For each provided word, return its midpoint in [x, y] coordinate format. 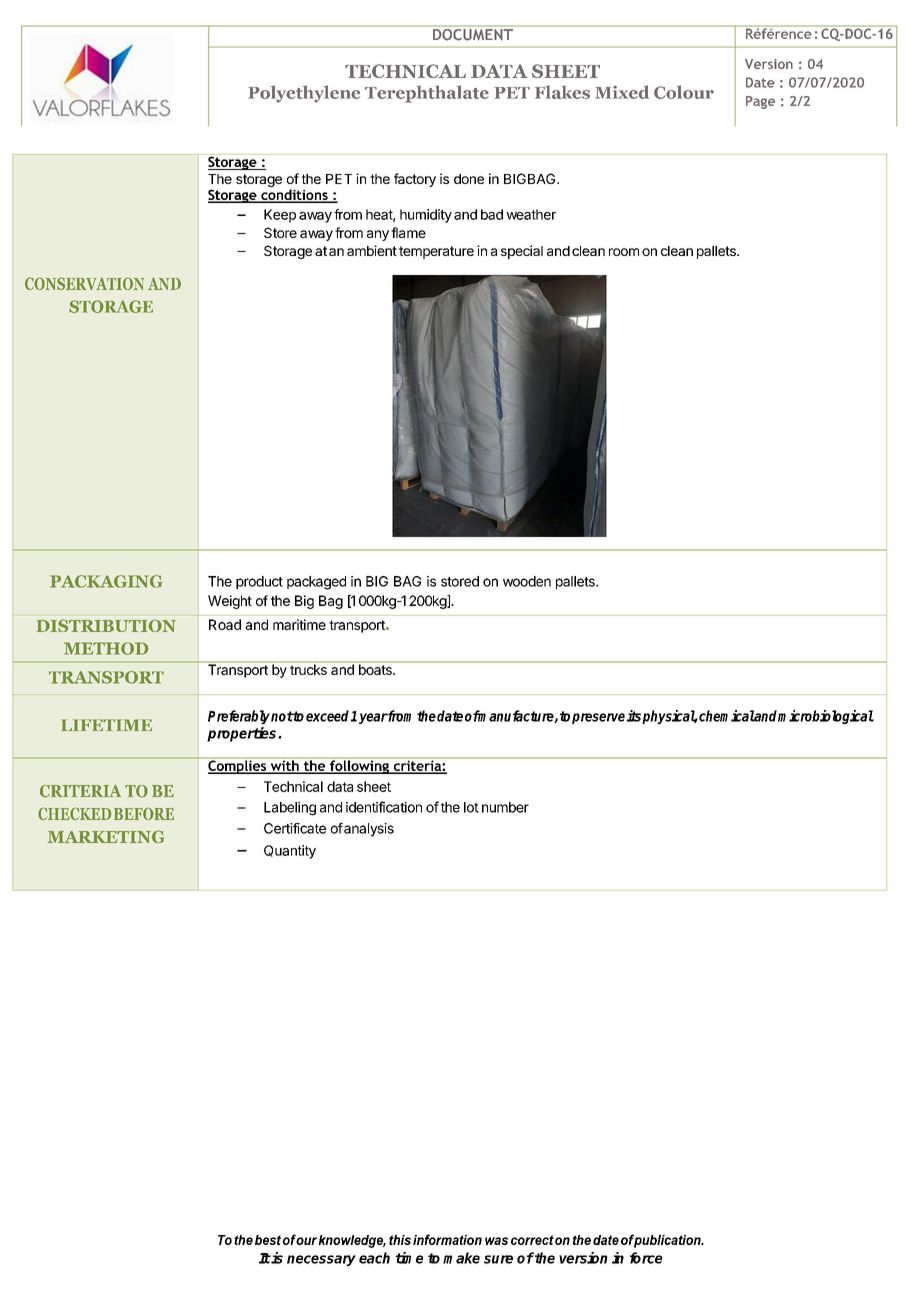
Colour [684, 92]
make [461, 1258]
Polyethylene [304, 94]
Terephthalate [427, 94]
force [646, 1258]
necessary [321, 1260]
